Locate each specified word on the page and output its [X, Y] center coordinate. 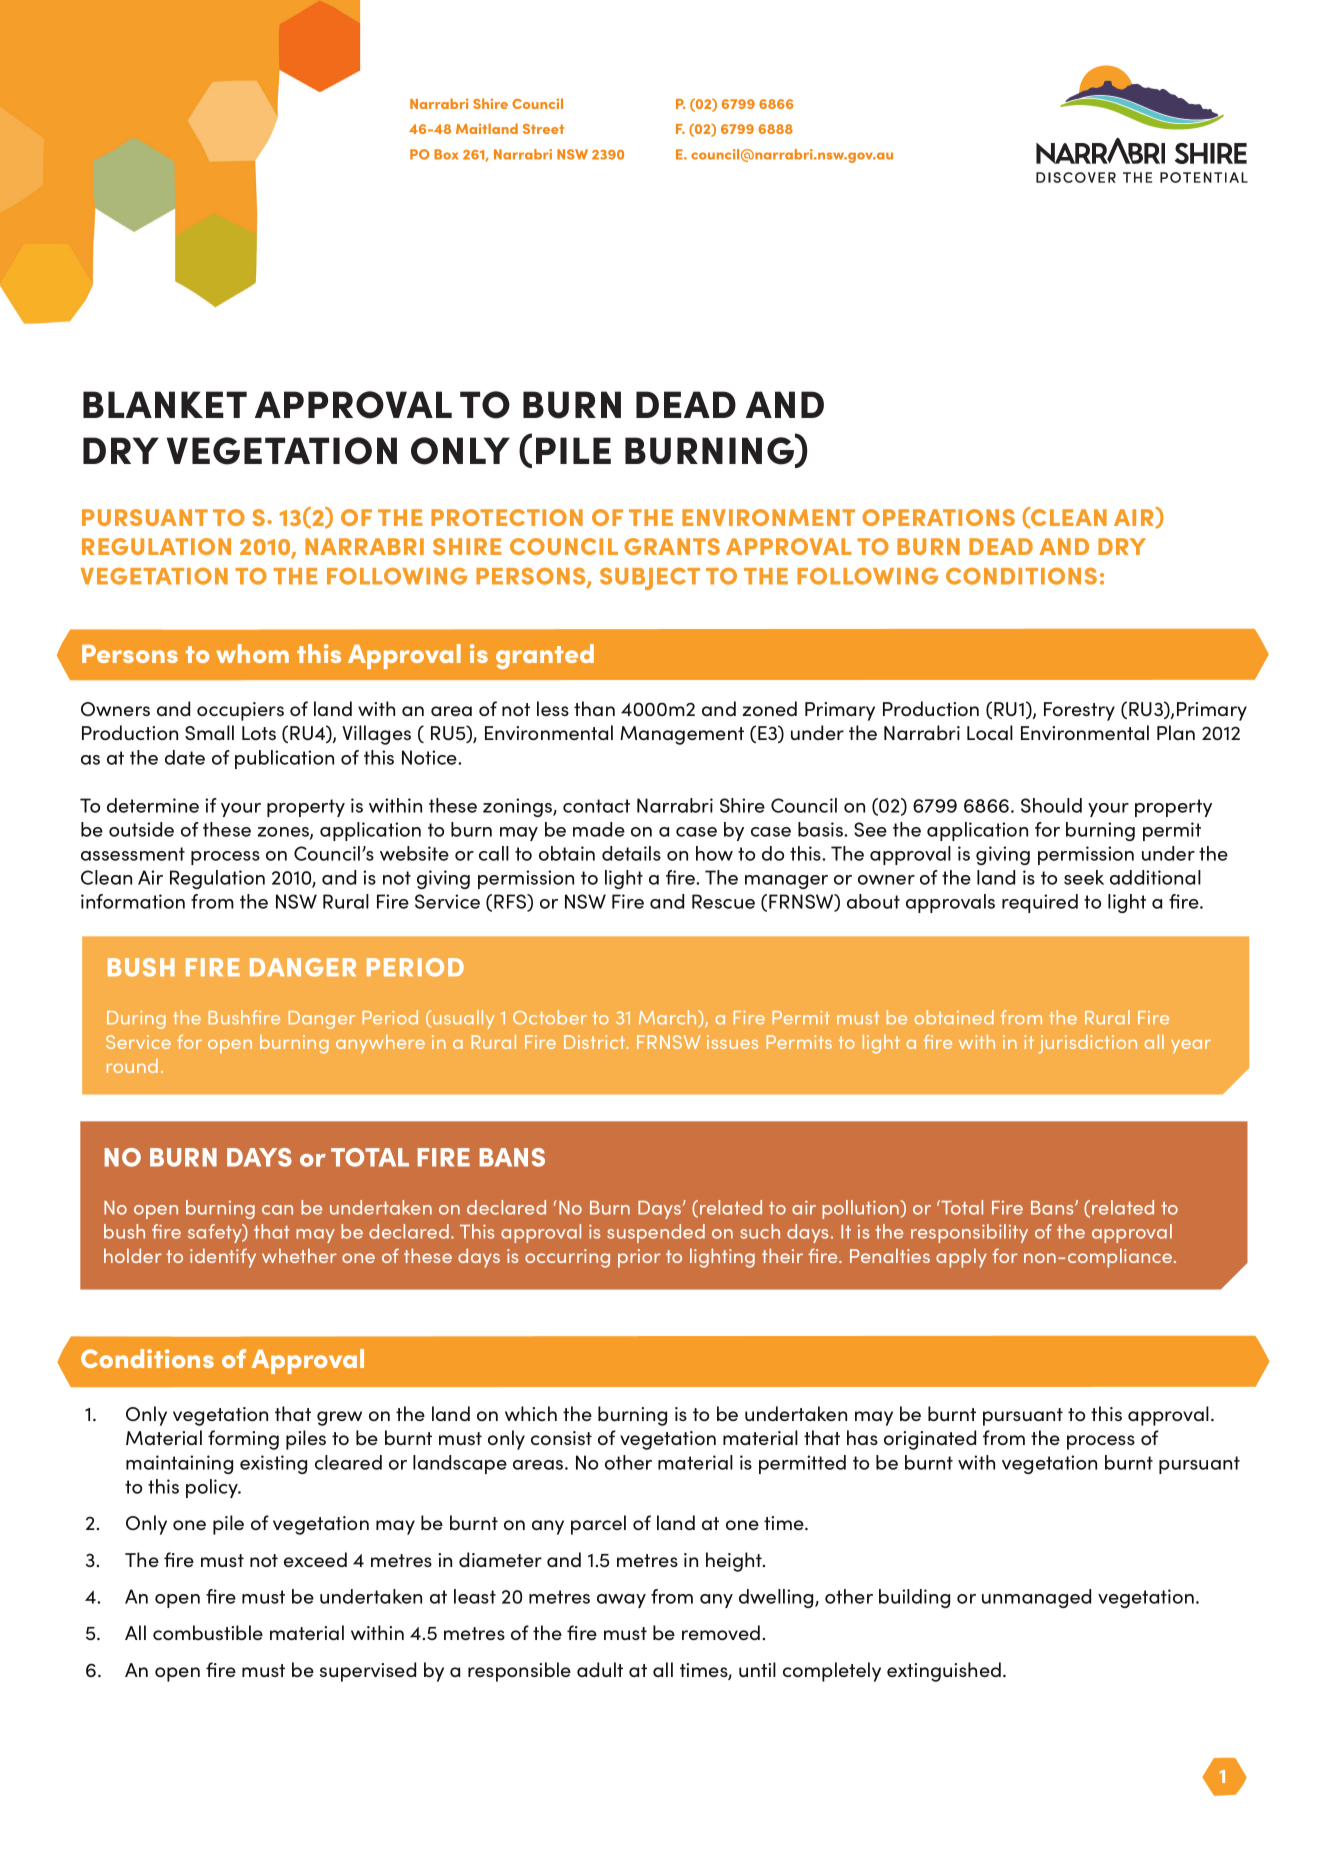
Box [446, 154]
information [133, 901]
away [621, 1601]
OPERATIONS [938, 517]
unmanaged [1036, 1598]
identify [223, 1258]
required [1040, 903]
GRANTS [672, 546]
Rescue [723, 901]
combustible [208, 1632]
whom [252, 653]
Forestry [1079, 711]
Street [543, 129]
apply [961, 1258]
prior [639, 1258]
